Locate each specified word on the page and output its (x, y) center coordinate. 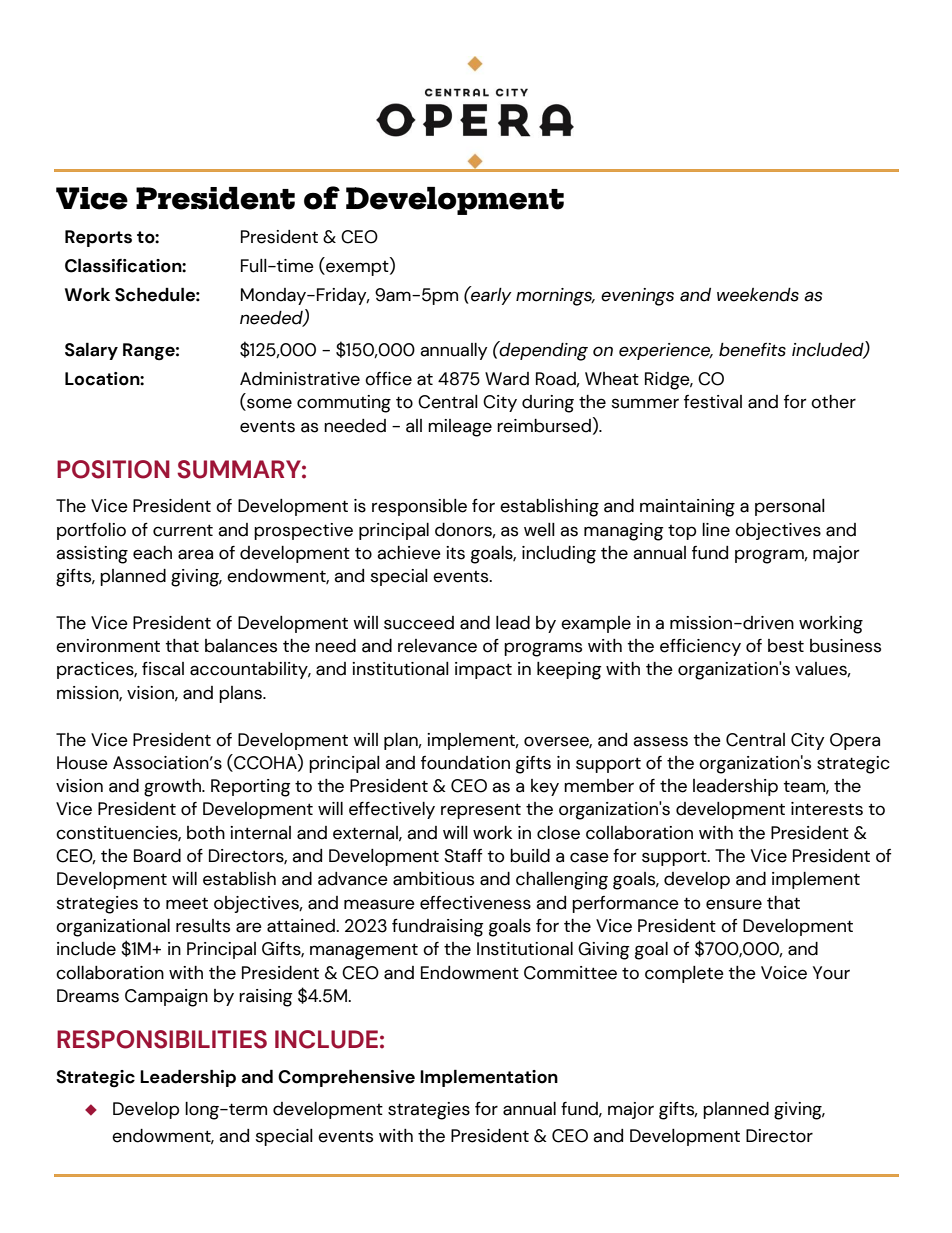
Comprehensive (346, 1078)
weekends (758, 295)
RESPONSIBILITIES (162, 1039)
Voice (784, 973)
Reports (98, 238)
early (490, 295)
